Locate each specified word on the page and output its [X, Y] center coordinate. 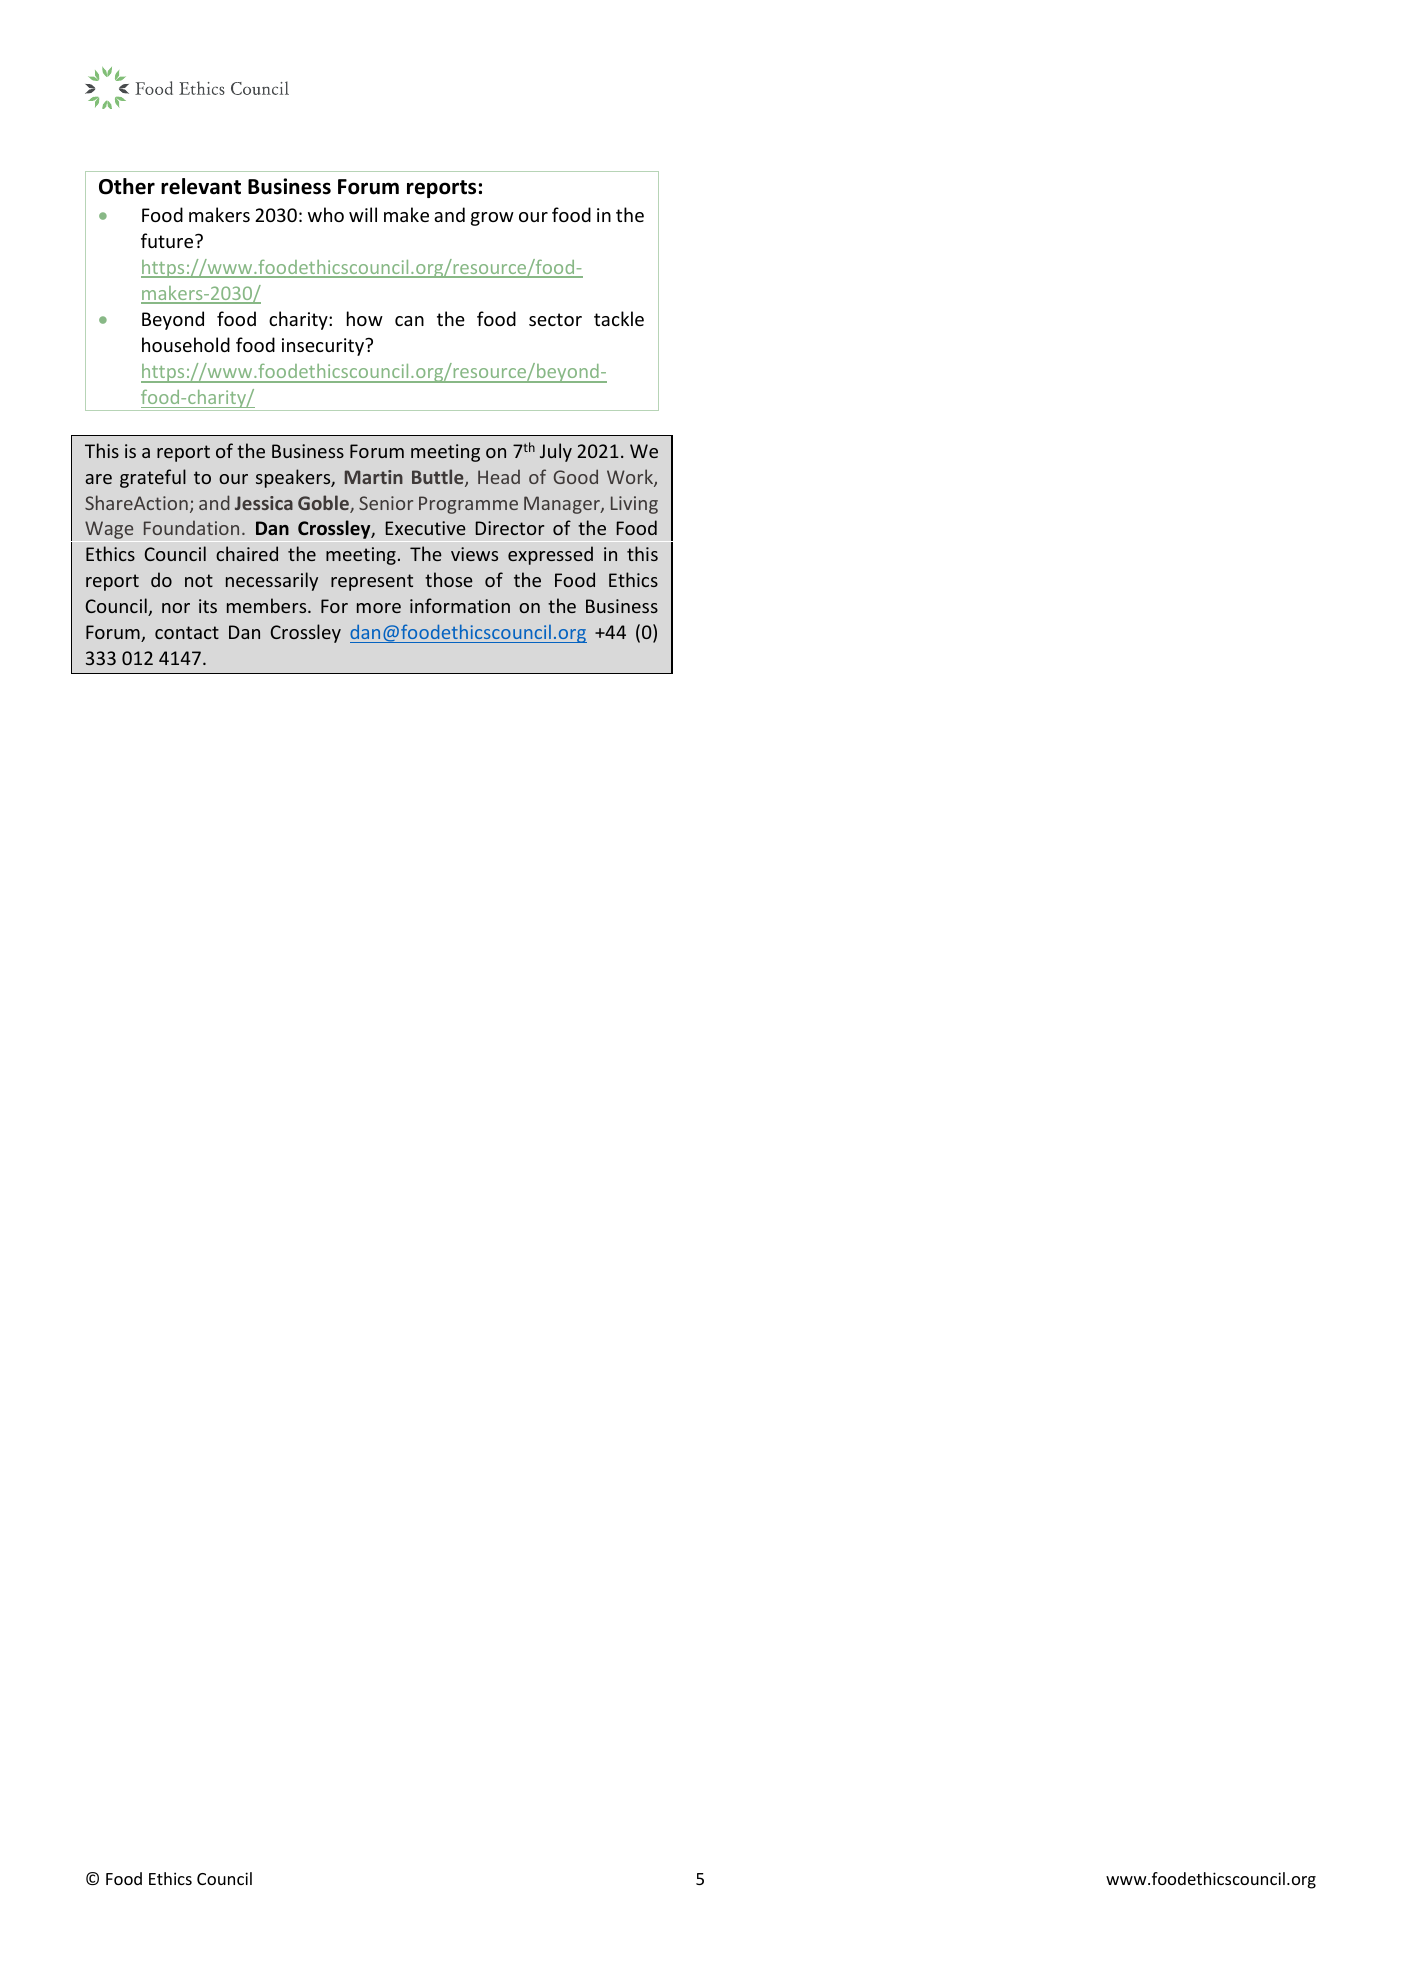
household [186, 344]
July [556, 452]
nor [176, 608]
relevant [201, 186]
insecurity [324, 347]
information [460, 605]
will [363, 214]
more [379, 608]
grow [492, 219]
